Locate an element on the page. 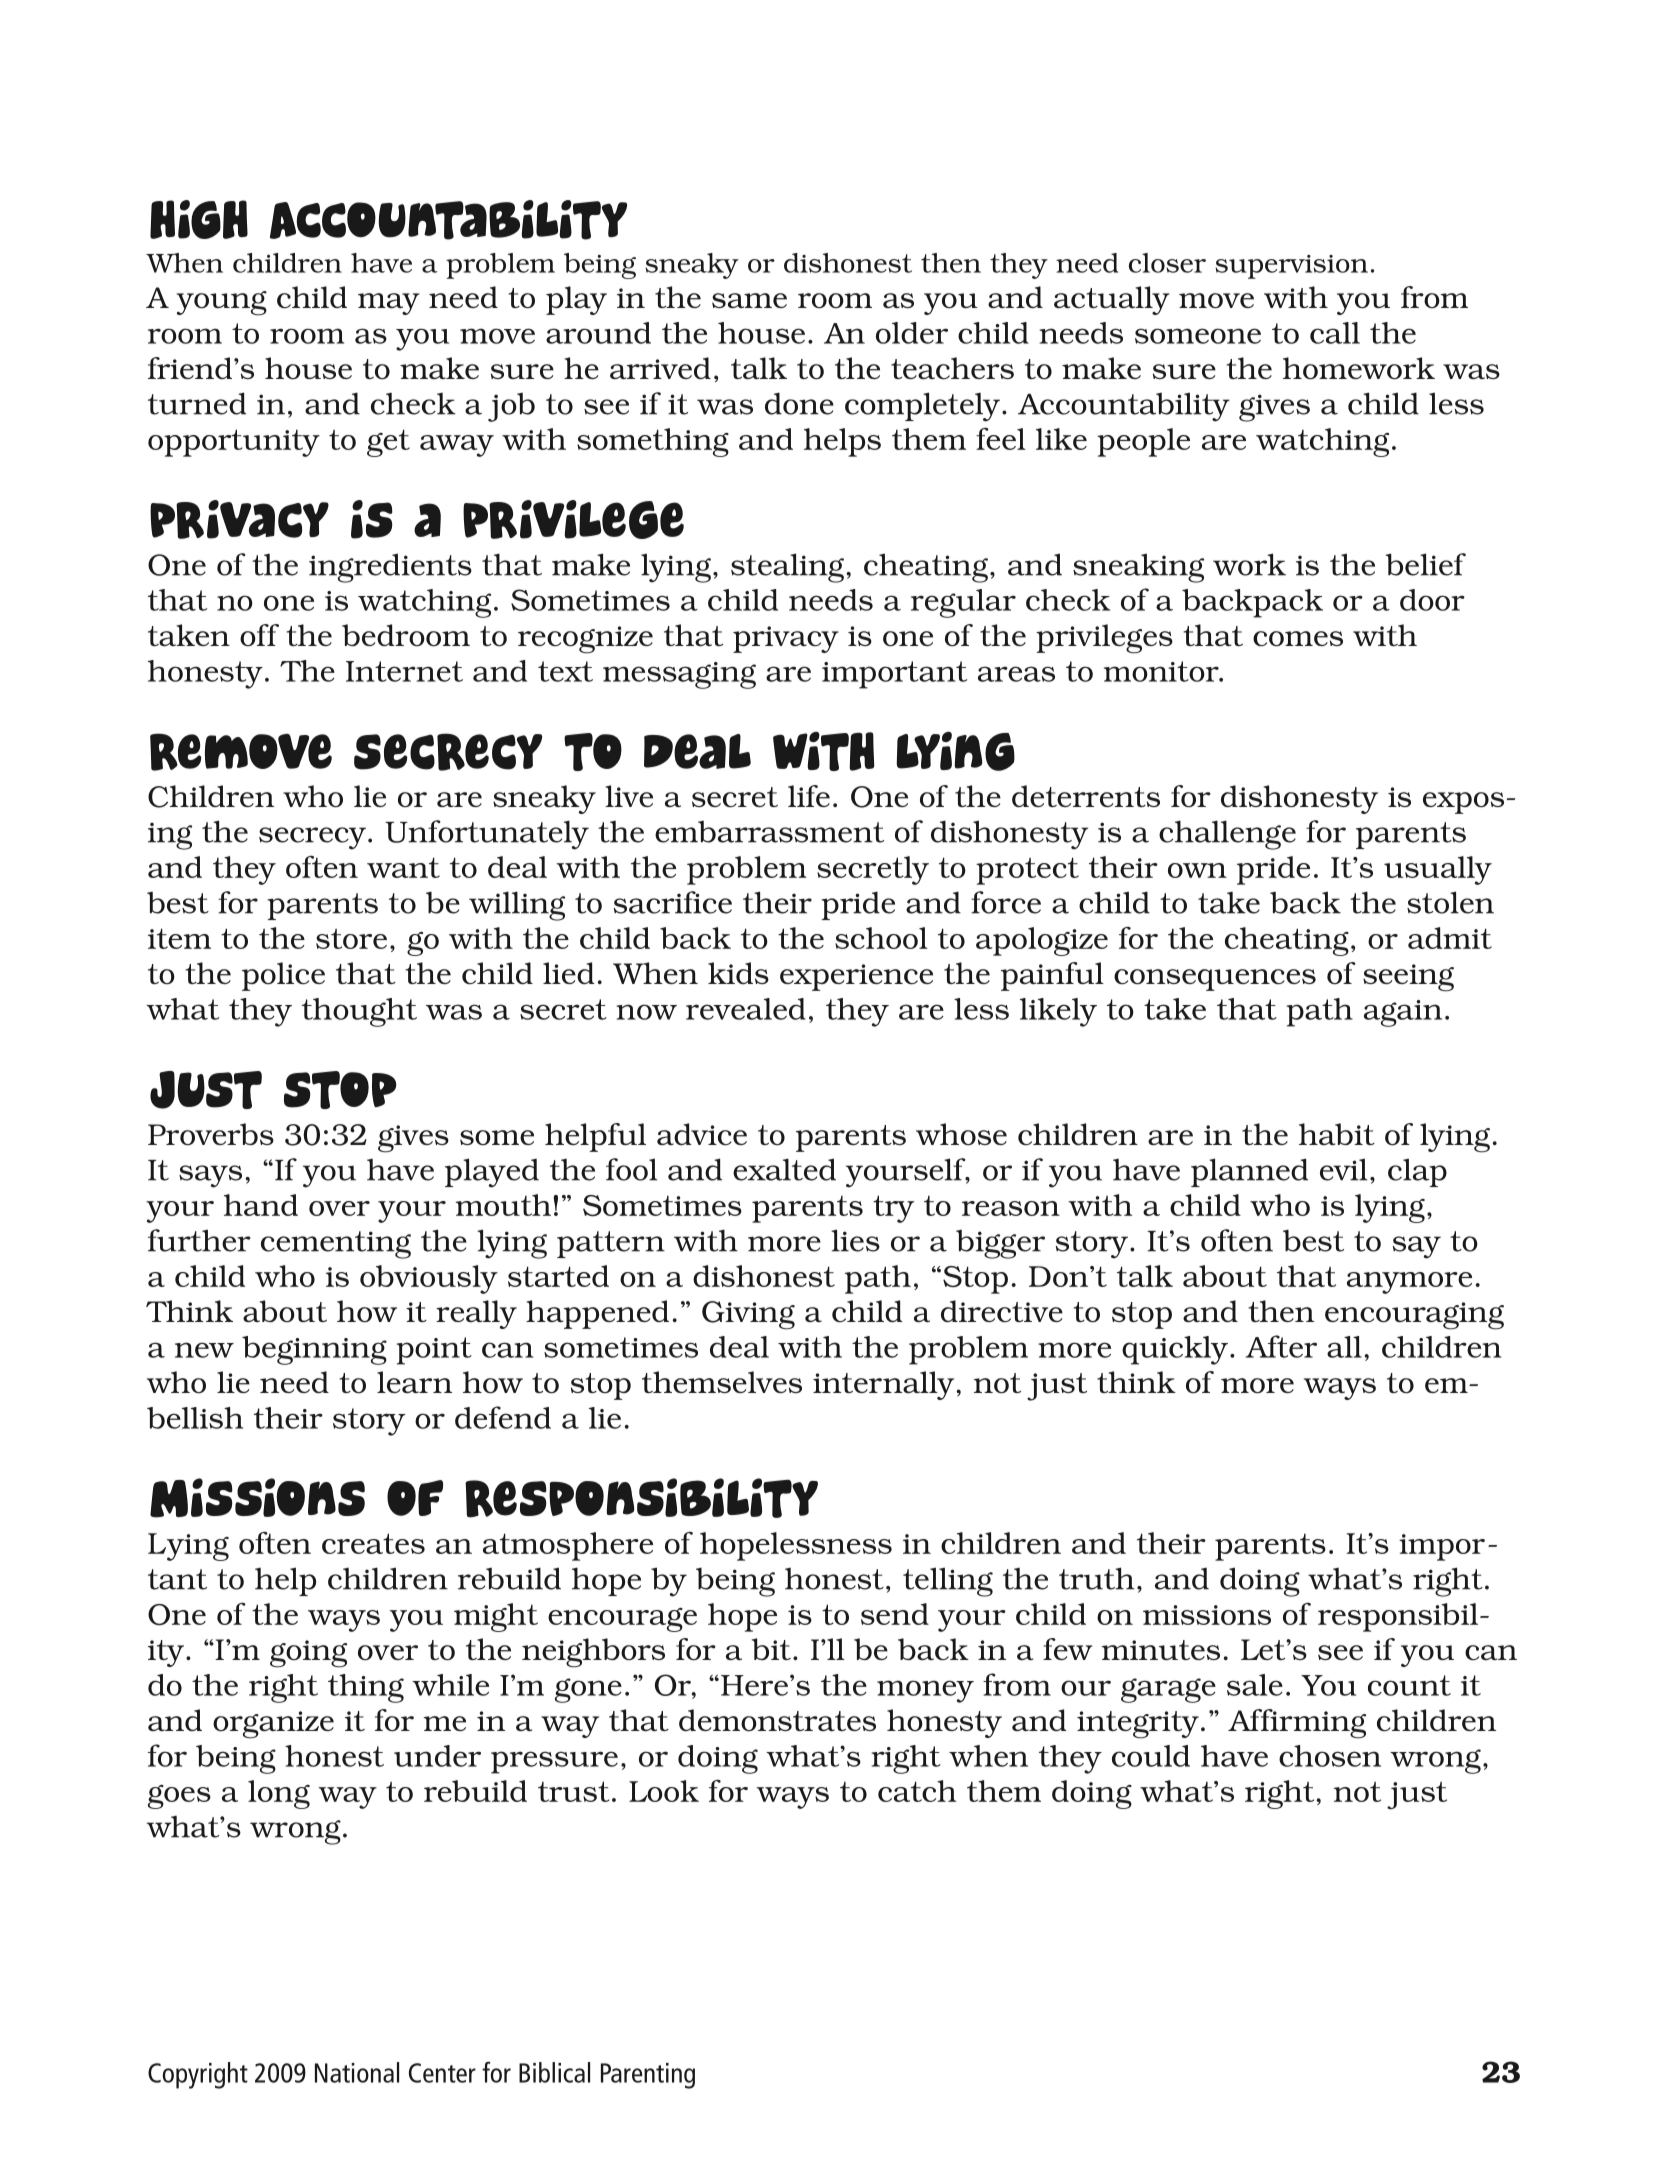 The width and height of the document is (1668, 2159). supervision is located at coordinates (1291, 267).
